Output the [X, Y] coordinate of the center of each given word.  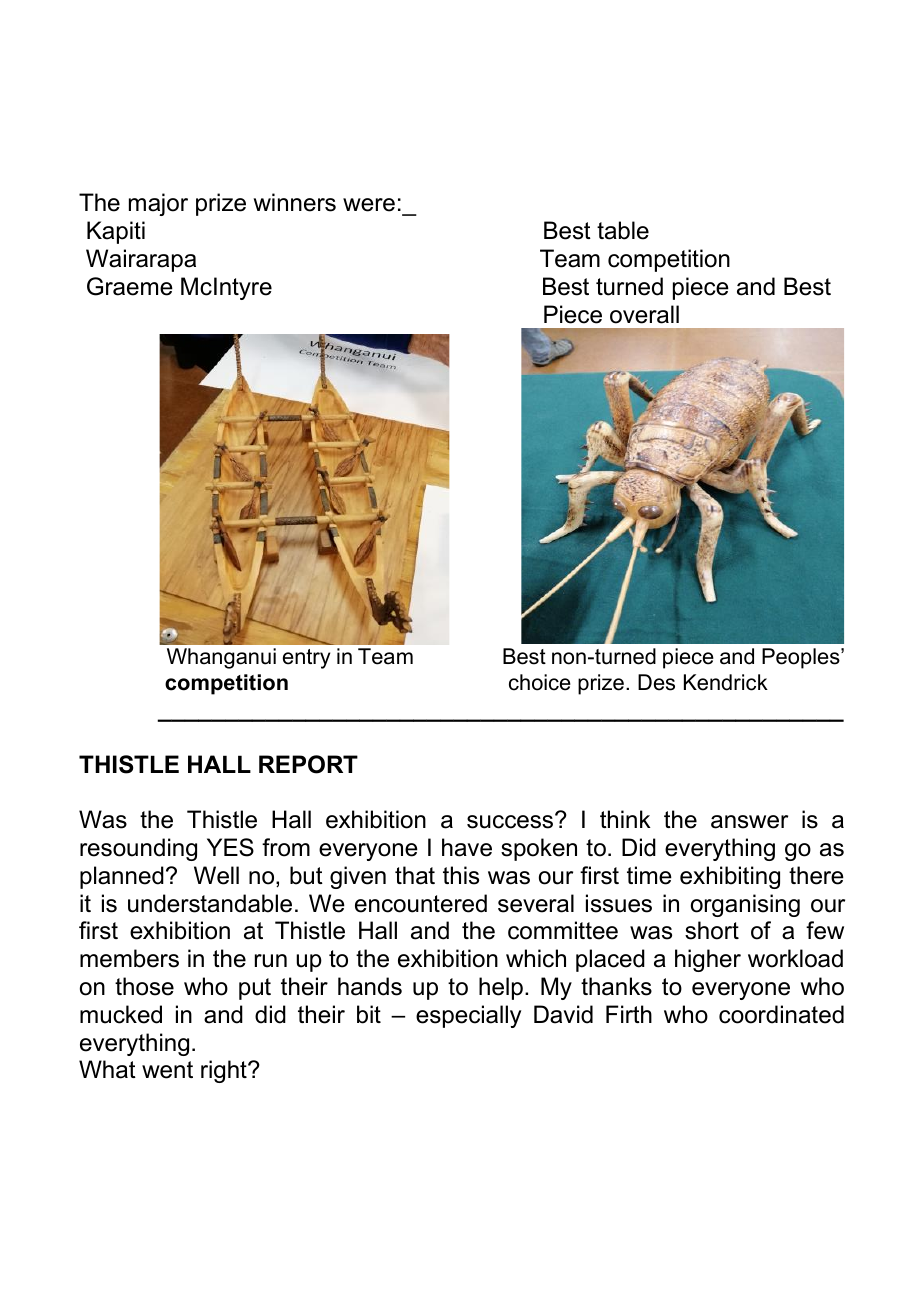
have [467, 847]
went [167, 1070]
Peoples [802, 658]
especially [468, 1016]
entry [306, 659]
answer [749, 822]
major [158, 204]
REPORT [308, 764]
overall [644, 314]
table [623, 230]
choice [540, 682]
